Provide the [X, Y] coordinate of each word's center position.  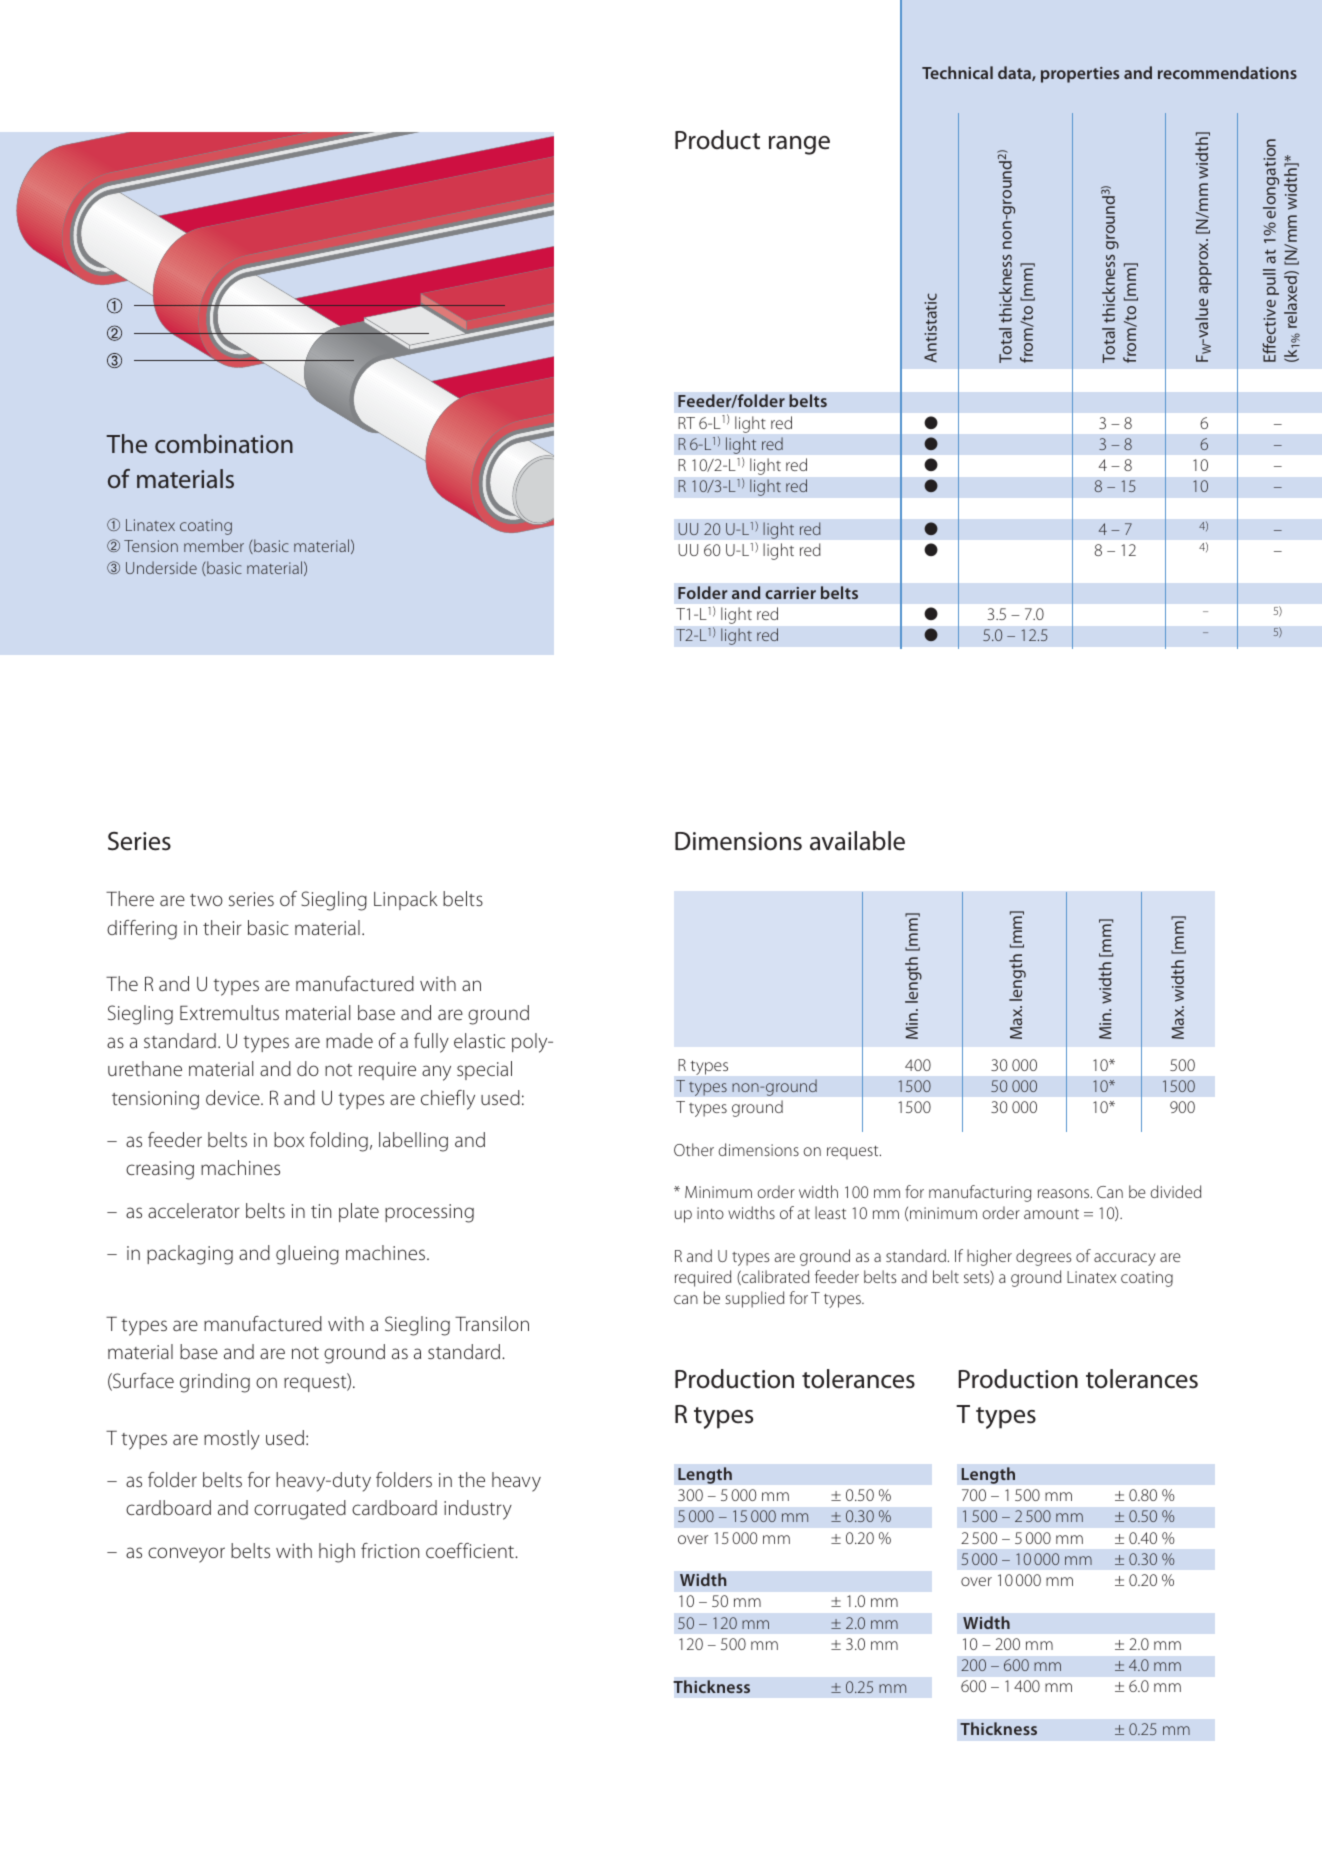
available [857, 841]
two [206, 900]
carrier [790, 593]
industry [478, 1510]
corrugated [300, 1510]
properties [1080, 75]
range [799, 145]
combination [224, 444]
